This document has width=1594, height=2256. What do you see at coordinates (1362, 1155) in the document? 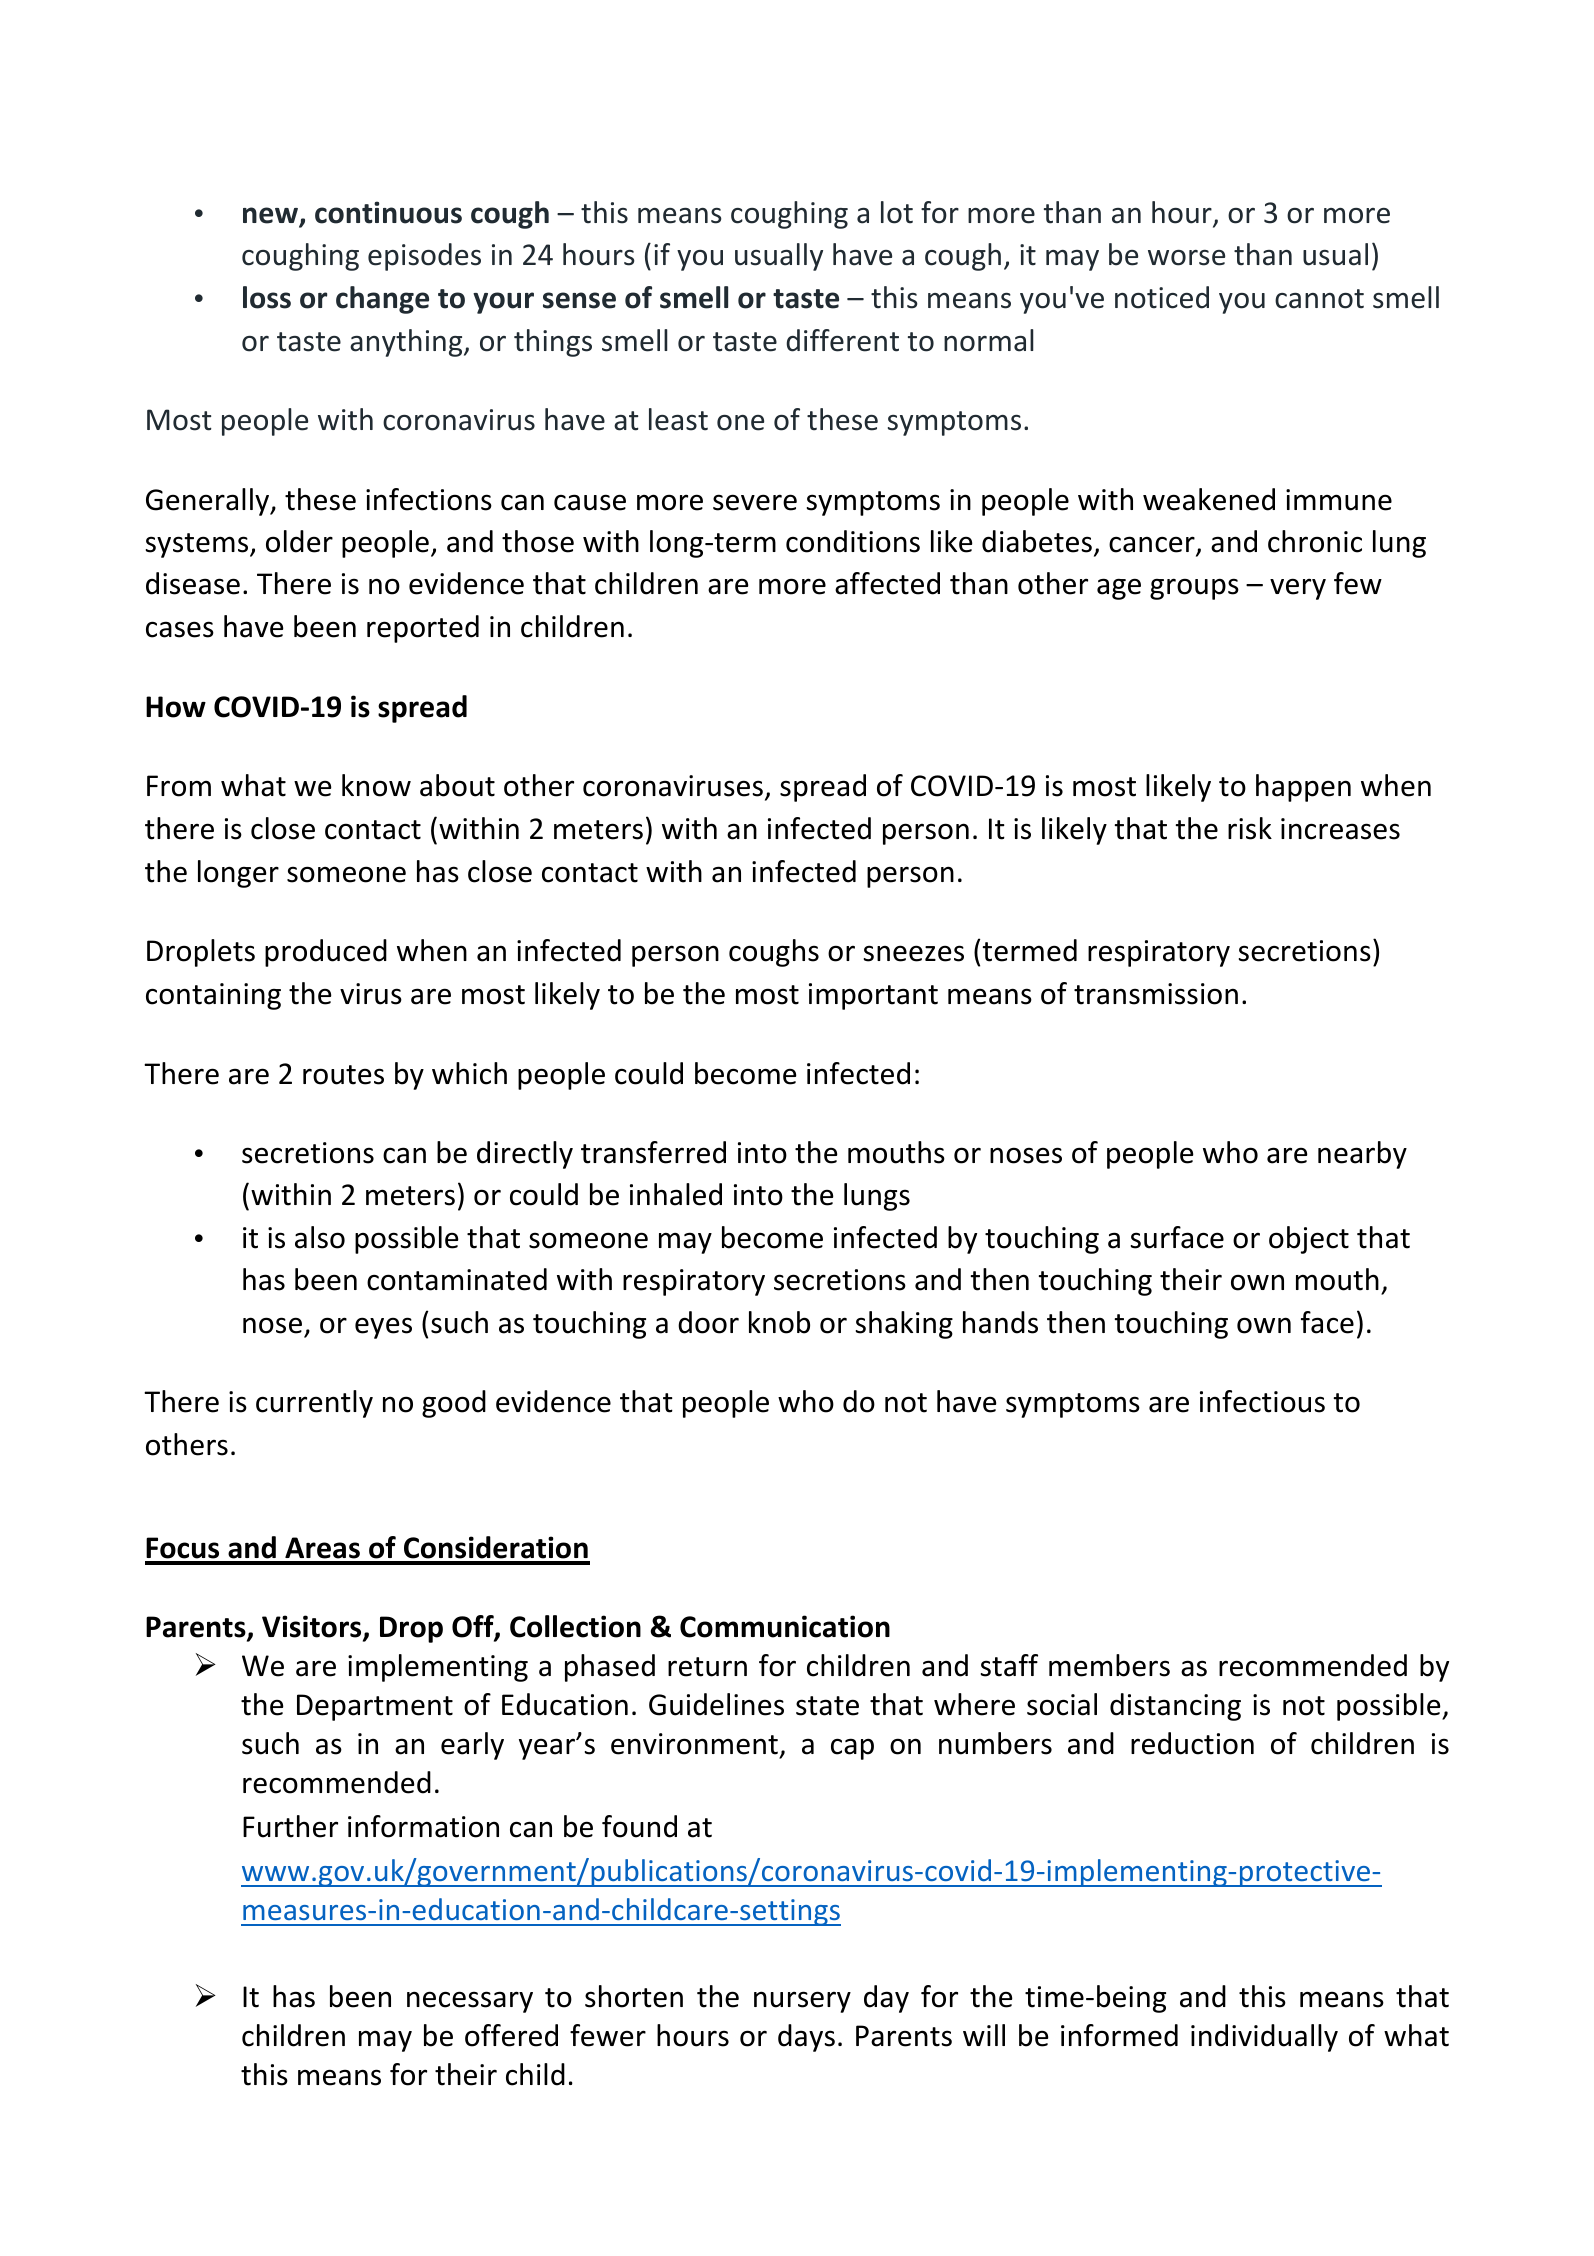
I see `nearby` at bounding box center [1362, 1155].
